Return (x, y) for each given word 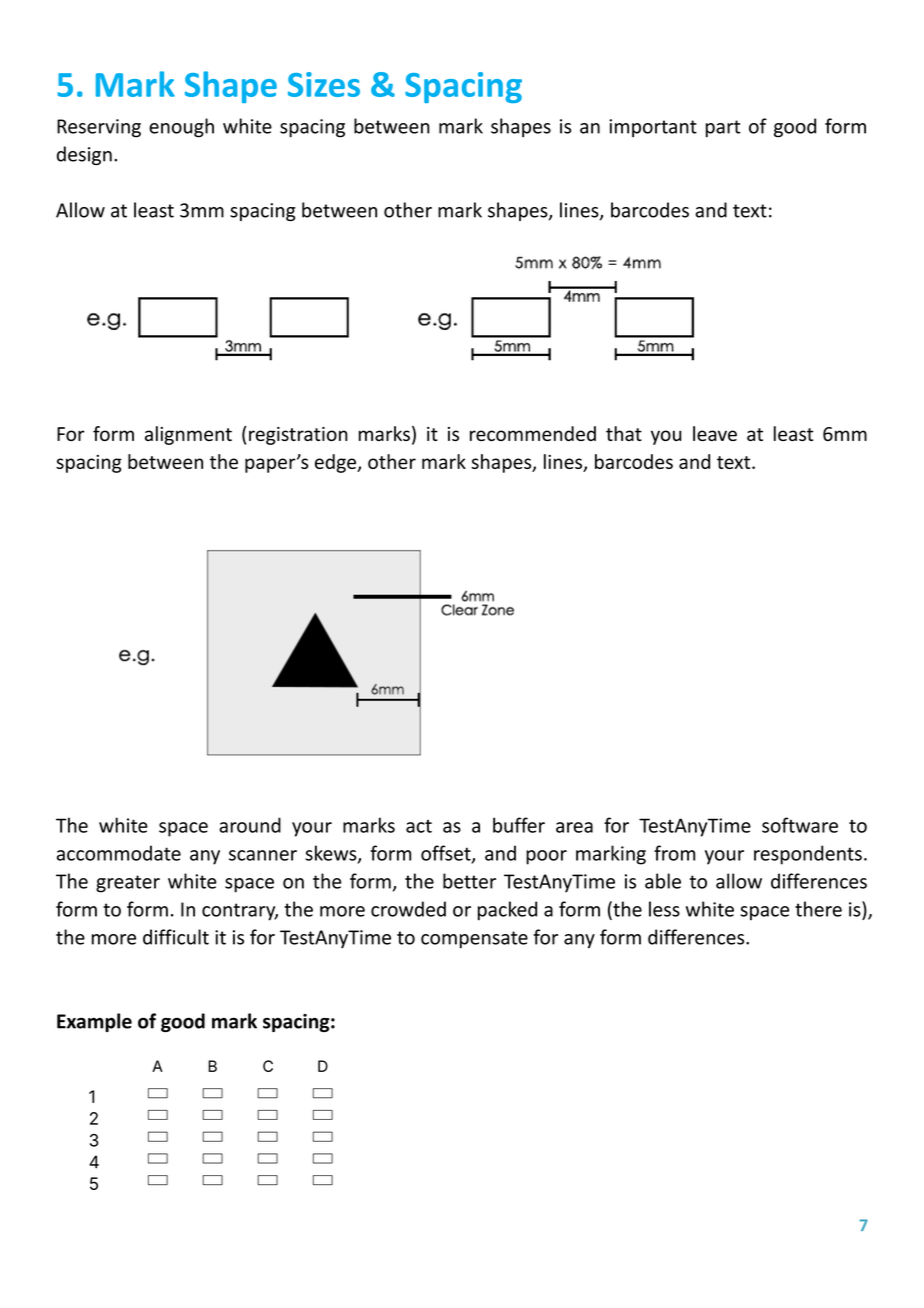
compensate (474, 939)
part (723, 128)
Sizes (324, 84)
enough (181, 128)
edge (336, 463)
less (664, 909)
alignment (188, 435)
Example (94, 1022)
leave (715, 433)
